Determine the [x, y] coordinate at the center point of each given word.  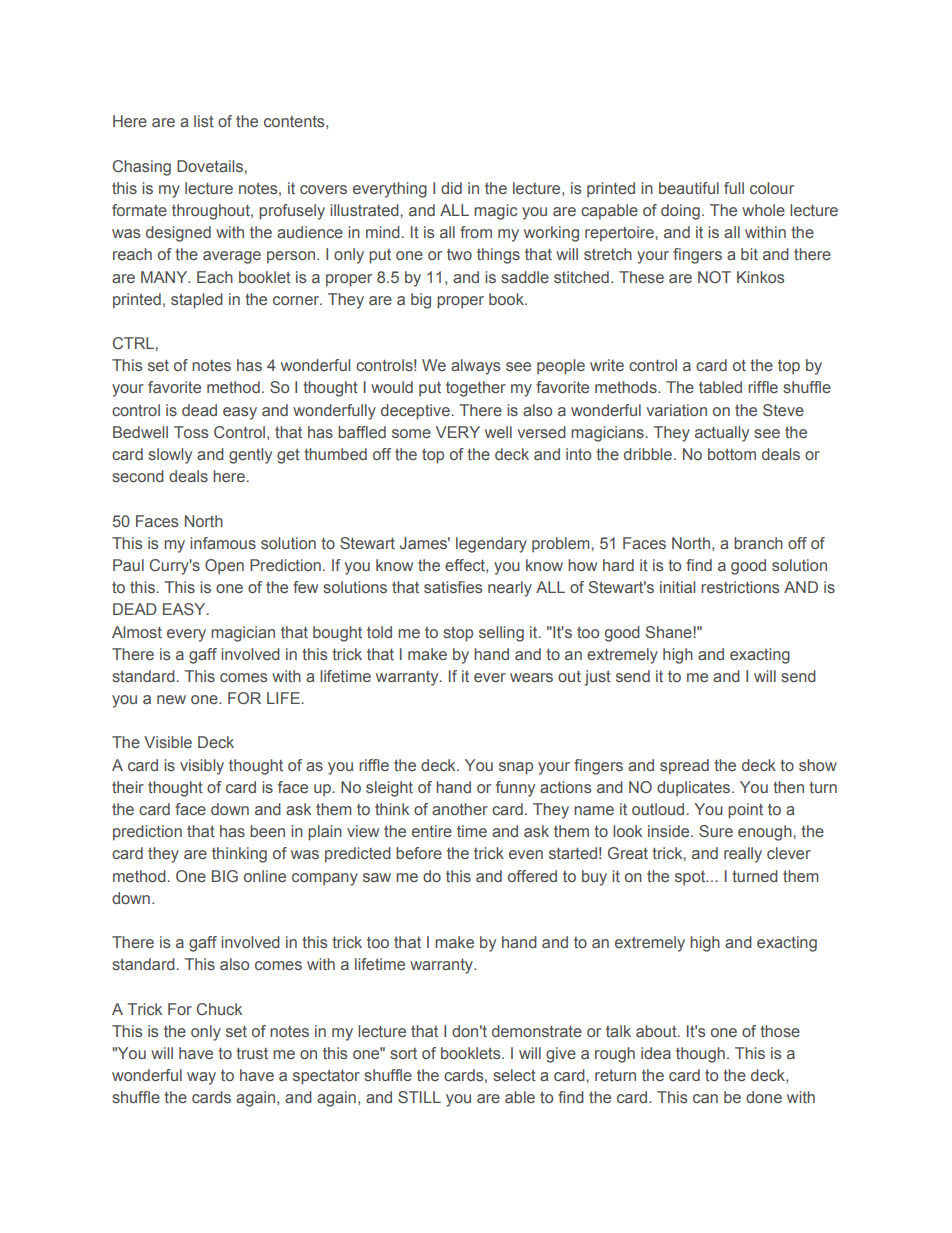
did [451, 188]
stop [458, 634]
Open [224, 567]
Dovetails [211, 166]
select [514, 1075]
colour [772, 188]
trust [252, 1053]
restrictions [740, 587]
